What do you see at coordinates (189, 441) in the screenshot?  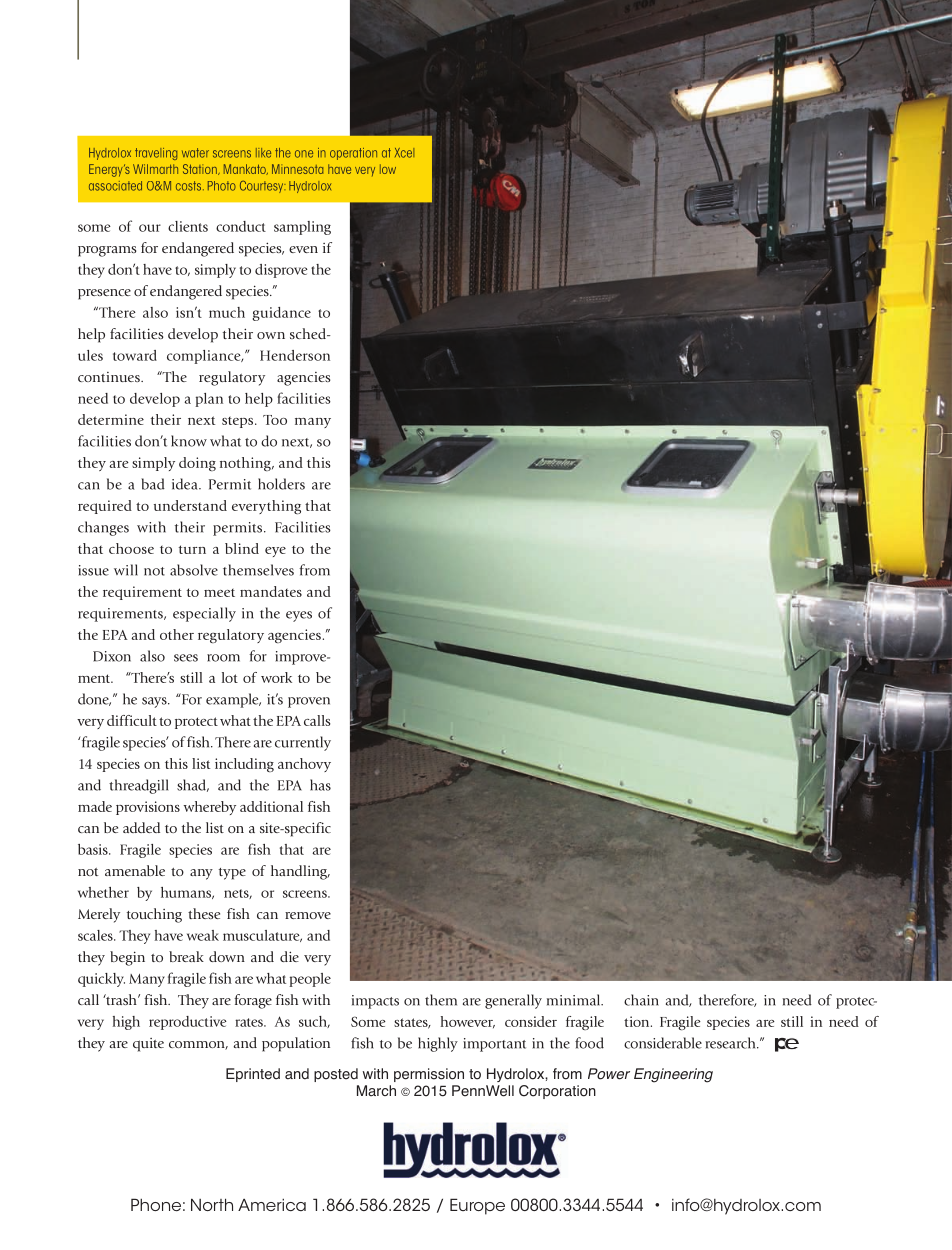 I see `know` at bounding box center [189, 441].
